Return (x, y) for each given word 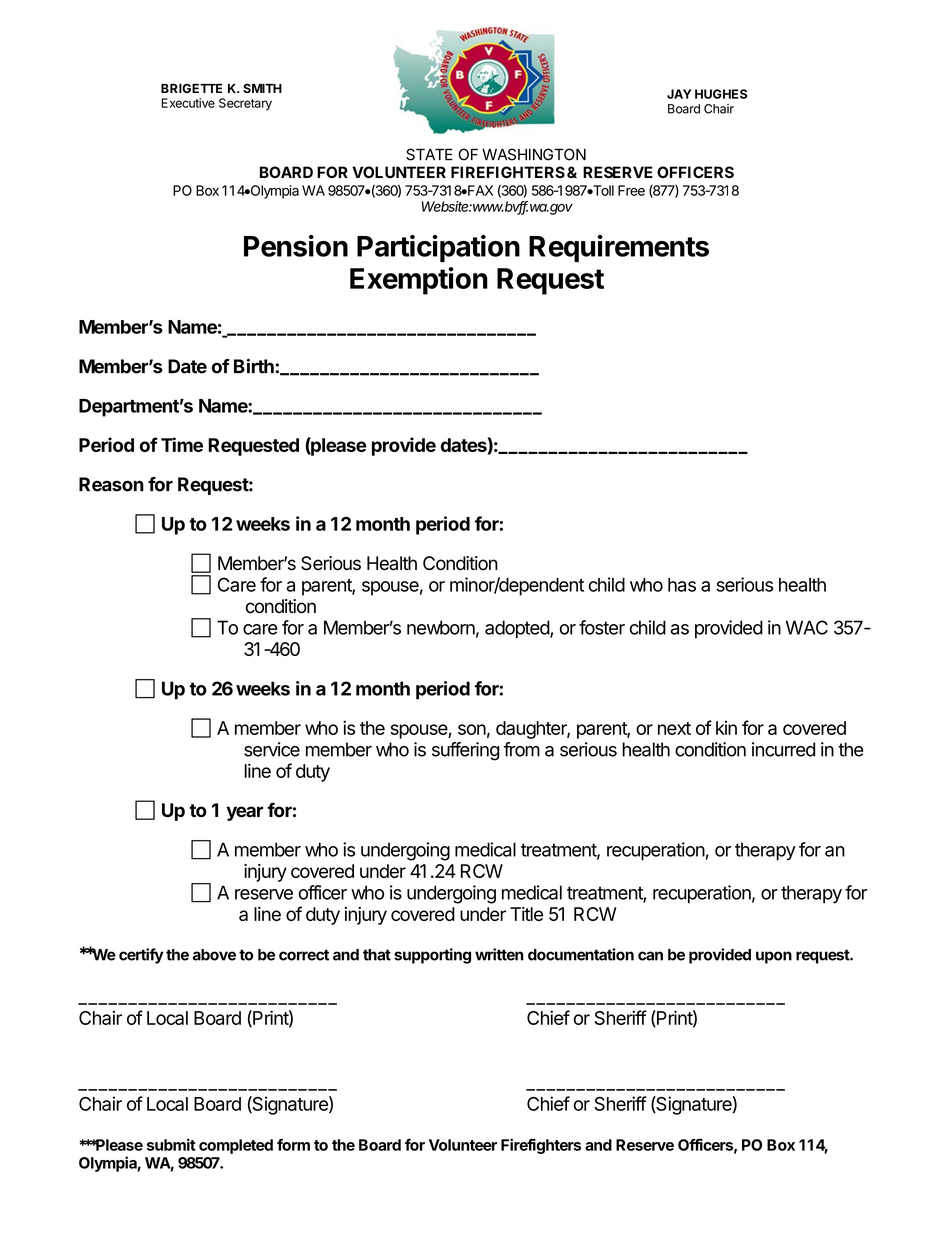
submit (171, 1144)
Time (182, 444)
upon (774, 957)
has (682, 585)
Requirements (619, 248)
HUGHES (721, 94)
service (272, 749)
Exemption (419, 281)
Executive (188, 103)
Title (526, 914)
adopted (518, 629)
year (244, 813)
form (293, 1145)
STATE (429, 154)
